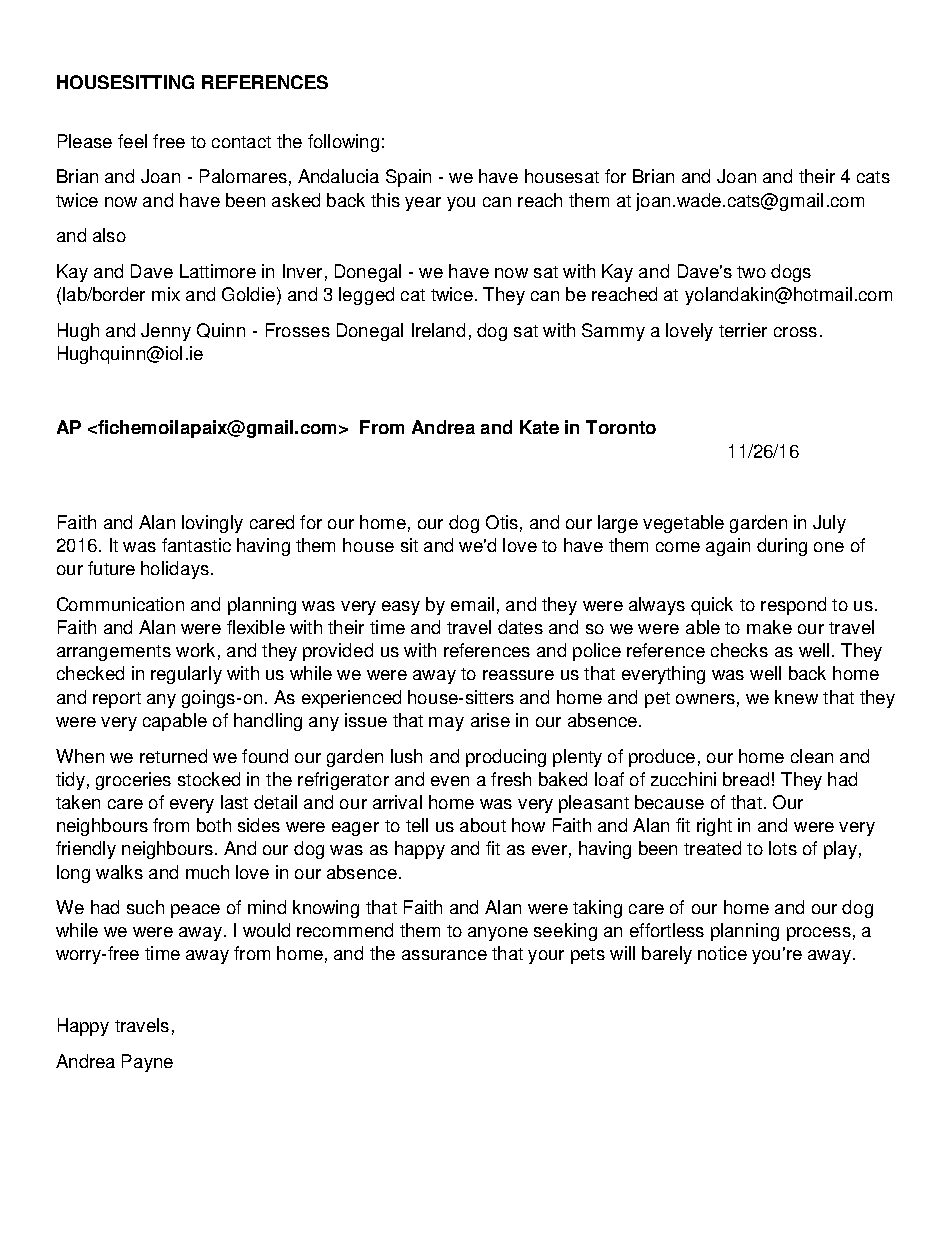 The image size is (952, 1233). Describe the element at coordinates (444, 955) in the screenshot. I see `assurance` at that location.
